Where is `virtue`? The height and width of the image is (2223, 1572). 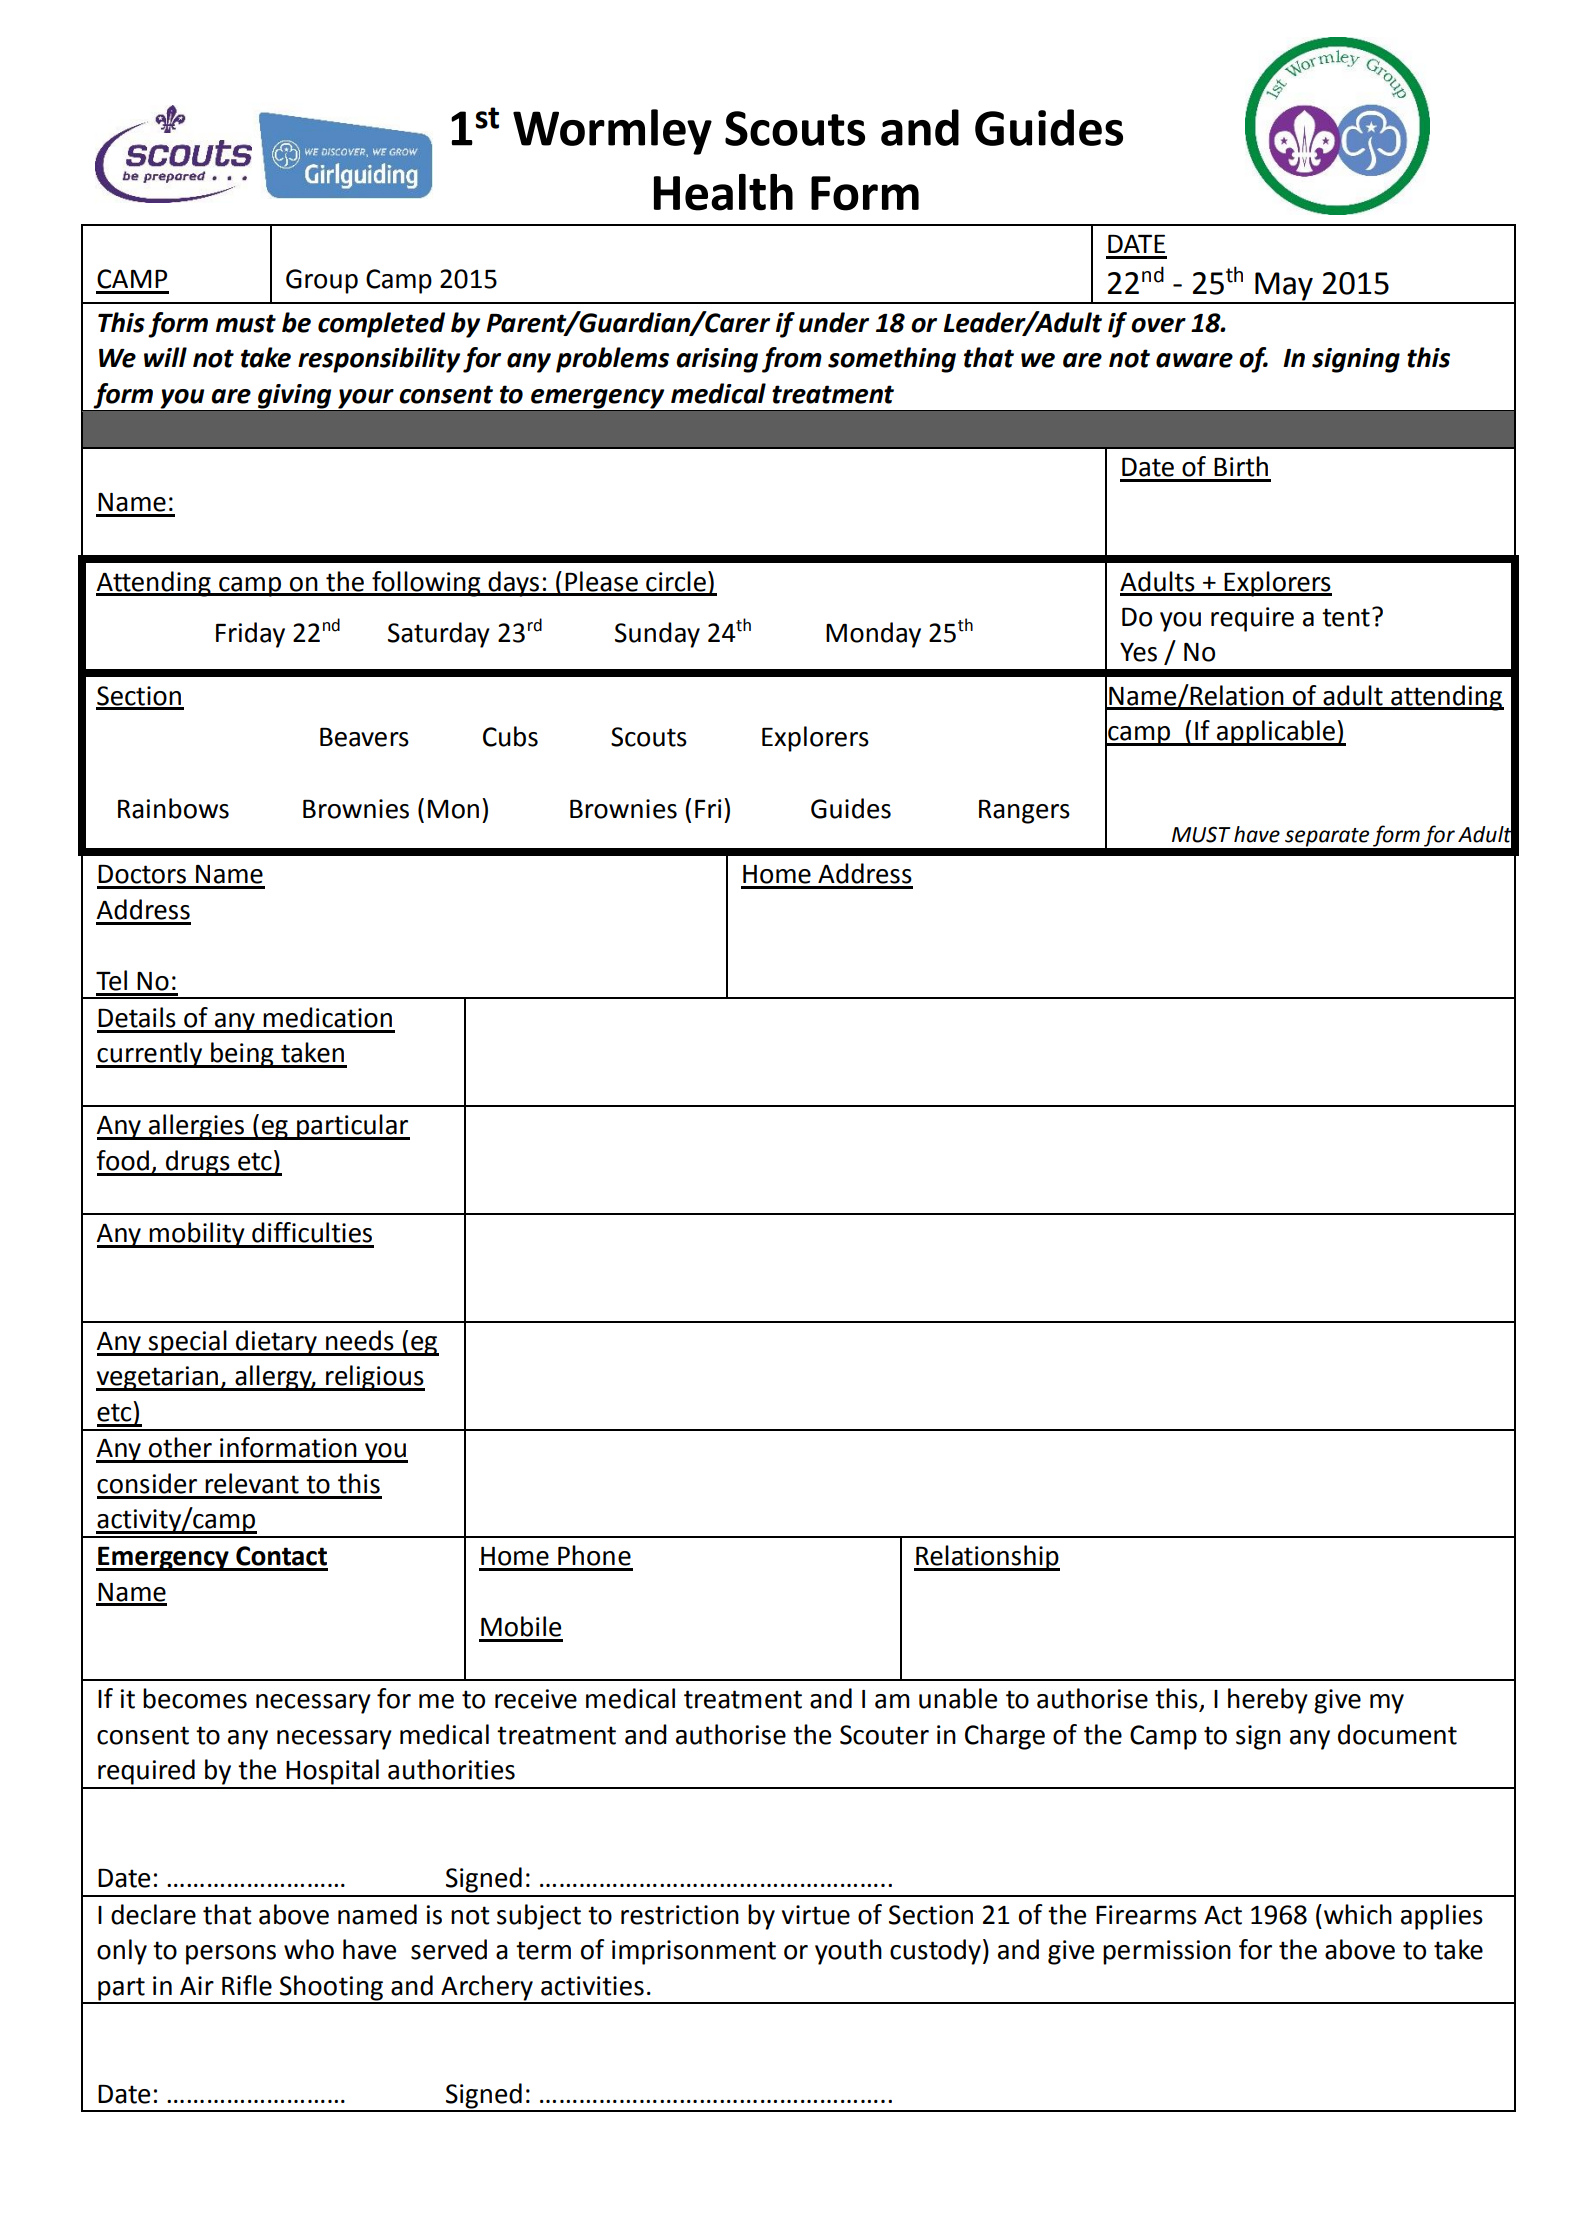
virtue is located at coordinates (816, 1915).
